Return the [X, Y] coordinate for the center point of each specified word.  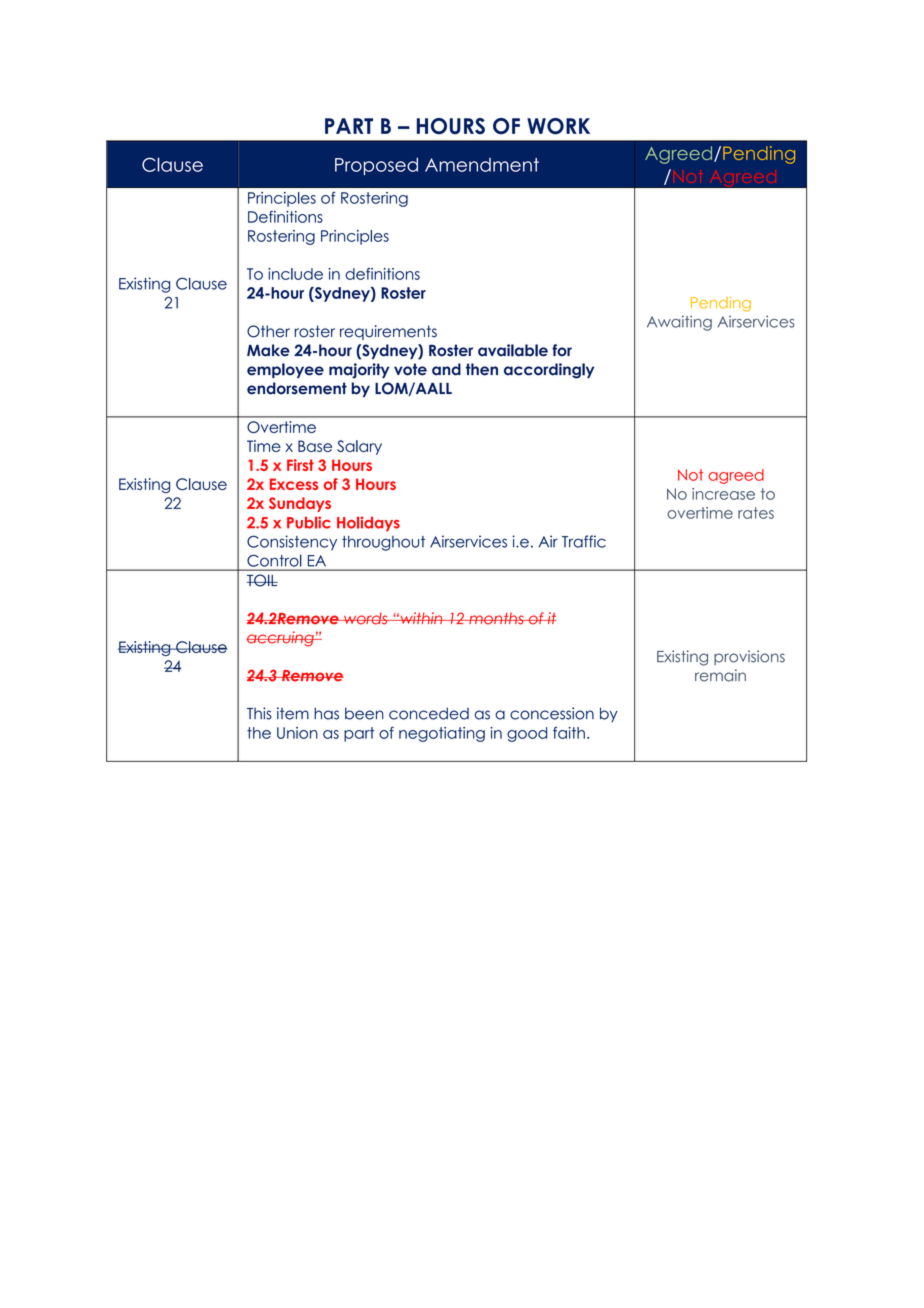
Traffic [584, 541]
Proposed [376, 166]
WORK [558, 126]
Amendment [482, 165]
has [326, 713]
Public [309, 522]
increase [723, 494]
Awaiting [679, 323]
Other [268, 331]
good [527, 734]
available [513, 350]
